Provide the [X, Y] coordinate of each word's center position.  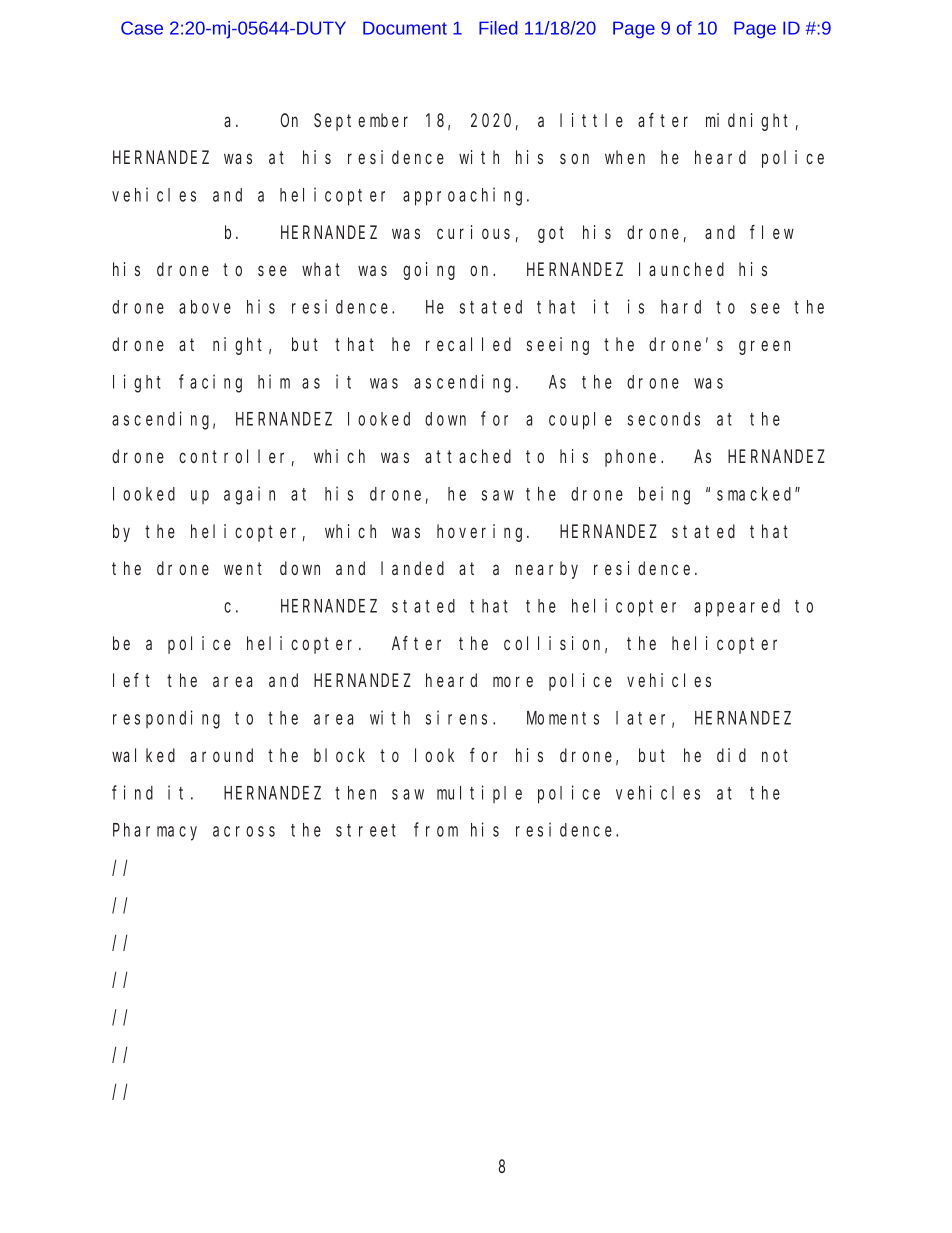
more [513, 682]
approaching [465, 196]
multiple [479, 794]
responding [166, 719]
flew [772, 232]
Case [142, 28]
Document [405, 28]
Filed [498, 28]
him [274, 381]
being [664, 495]
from [436, 830]
